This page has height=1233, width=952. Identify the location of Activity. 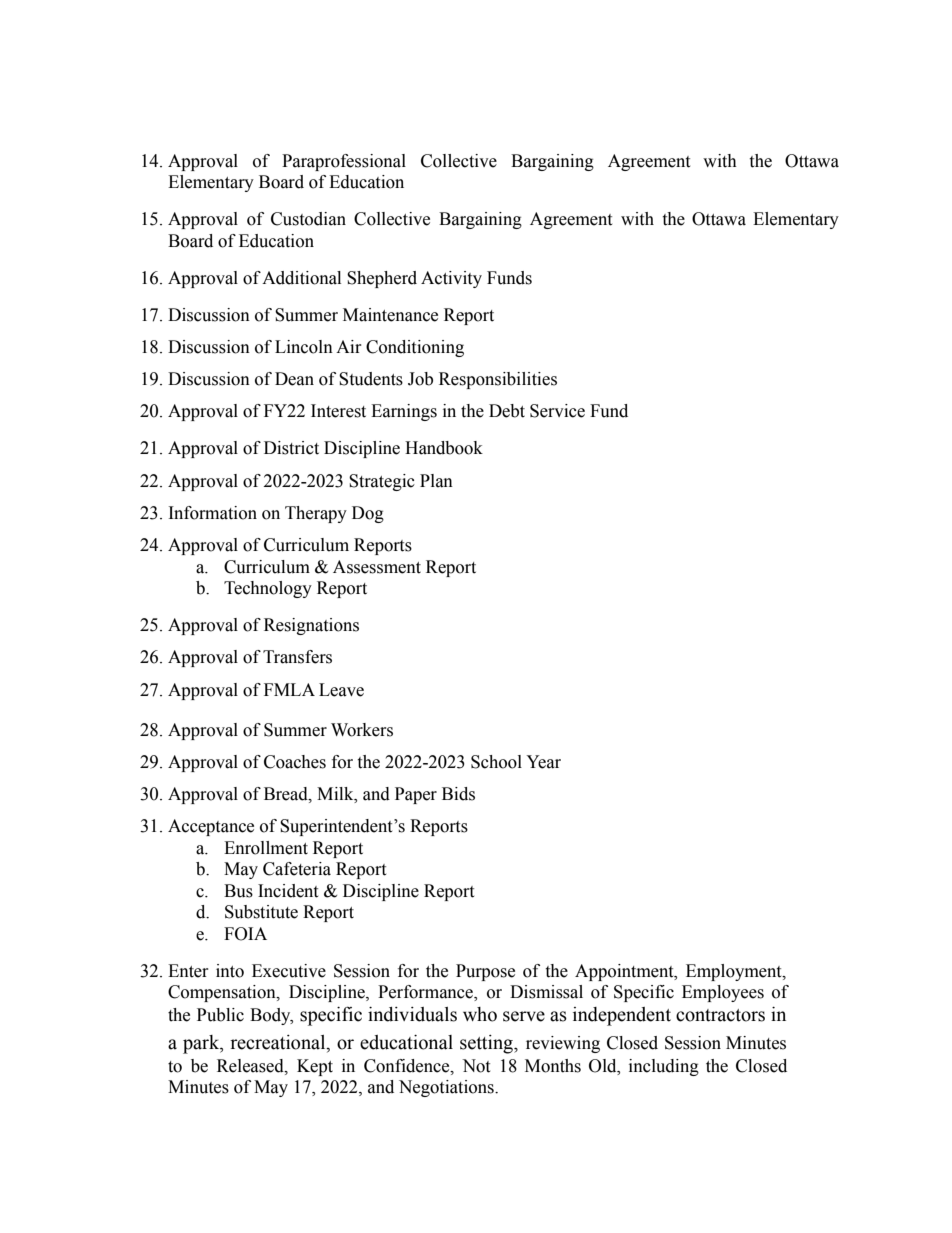
(451, 279).
